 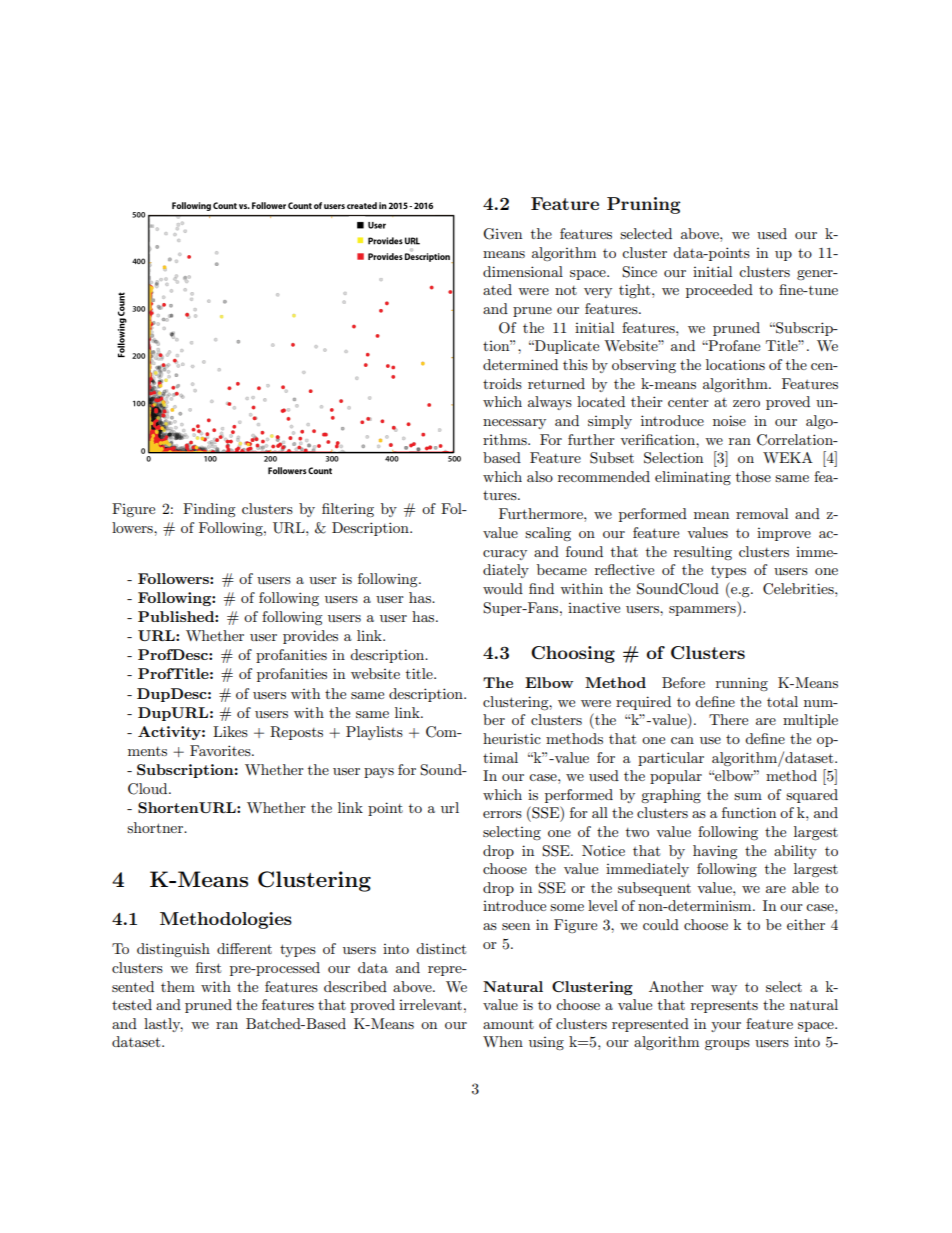 I want to click on Given, so click(x=502, y=234).
